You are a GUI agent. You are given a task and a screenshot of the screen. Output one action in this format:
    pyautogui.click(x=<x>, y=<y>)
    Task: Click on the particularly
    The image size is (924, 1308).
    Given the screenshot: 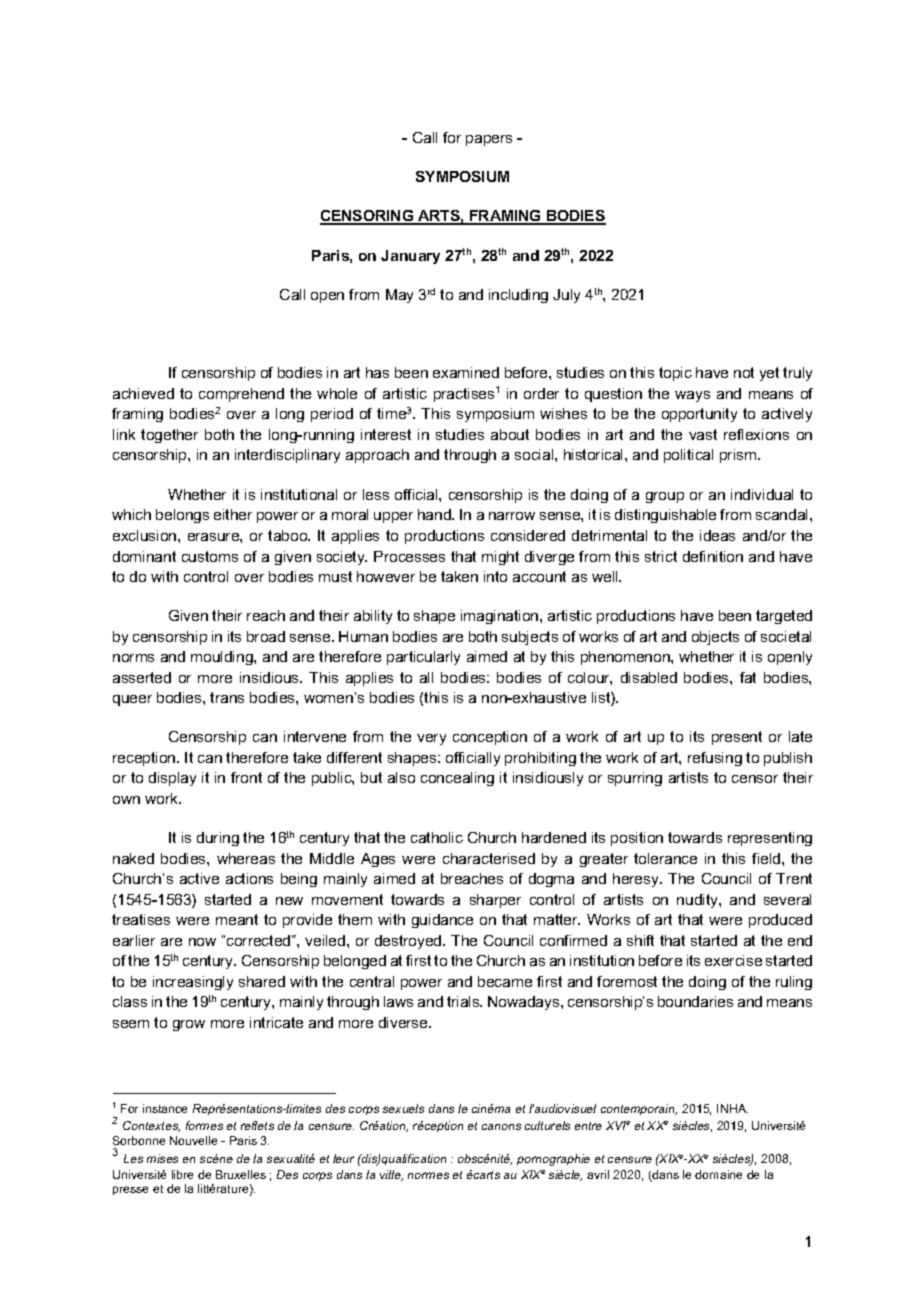 What is the action you would take?
    pyautogui.click(x=423, y=658)
